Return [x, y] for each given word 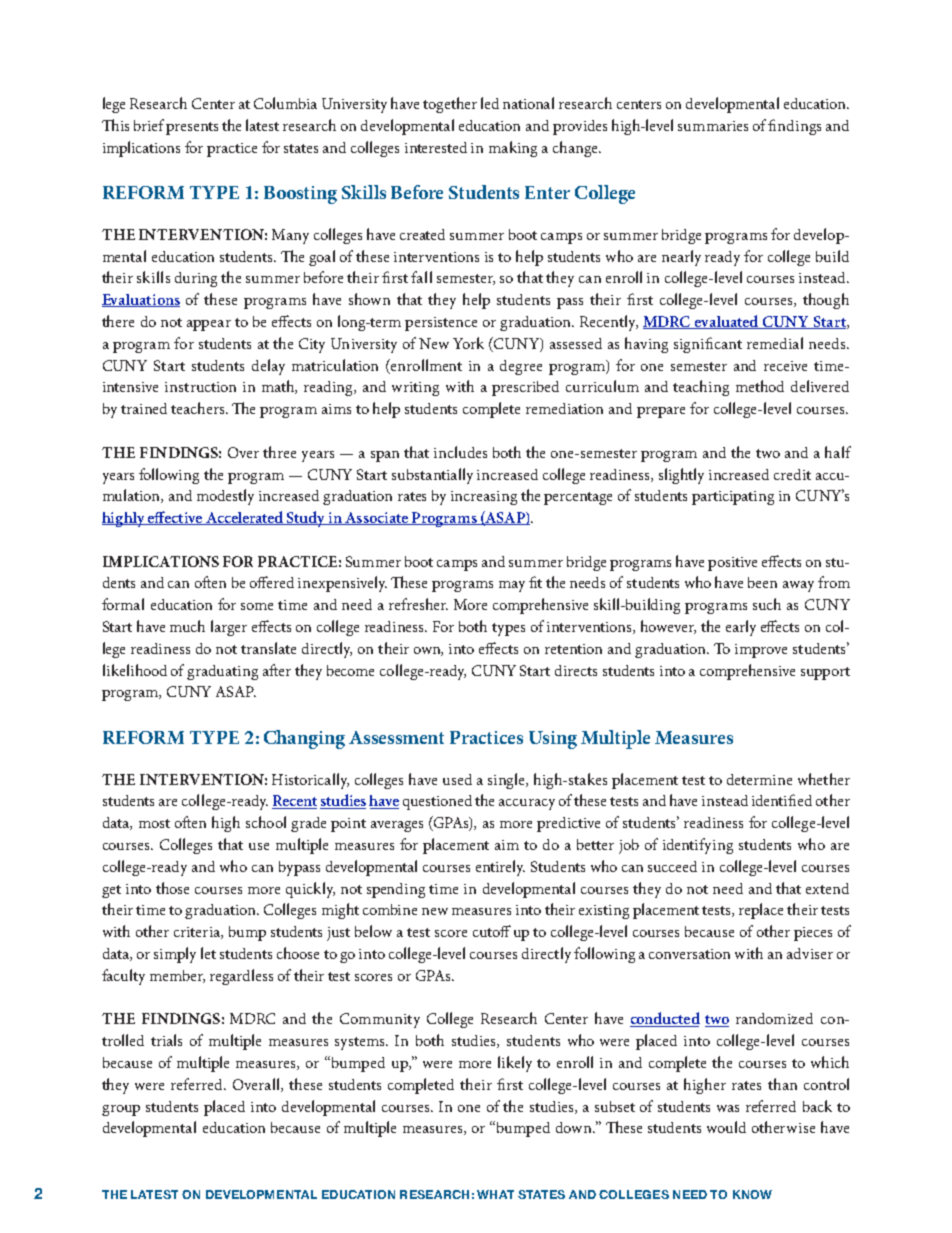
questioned [437, 802]
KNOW [752, 1194]
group [121, 1110]
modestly [225, 497]
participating [733, 498]
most [154, 823]
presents [192, 128]
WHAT [495, 1194]
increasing [484, 498]
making [513, 149]
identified [782, 800]
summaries [713, 126]
